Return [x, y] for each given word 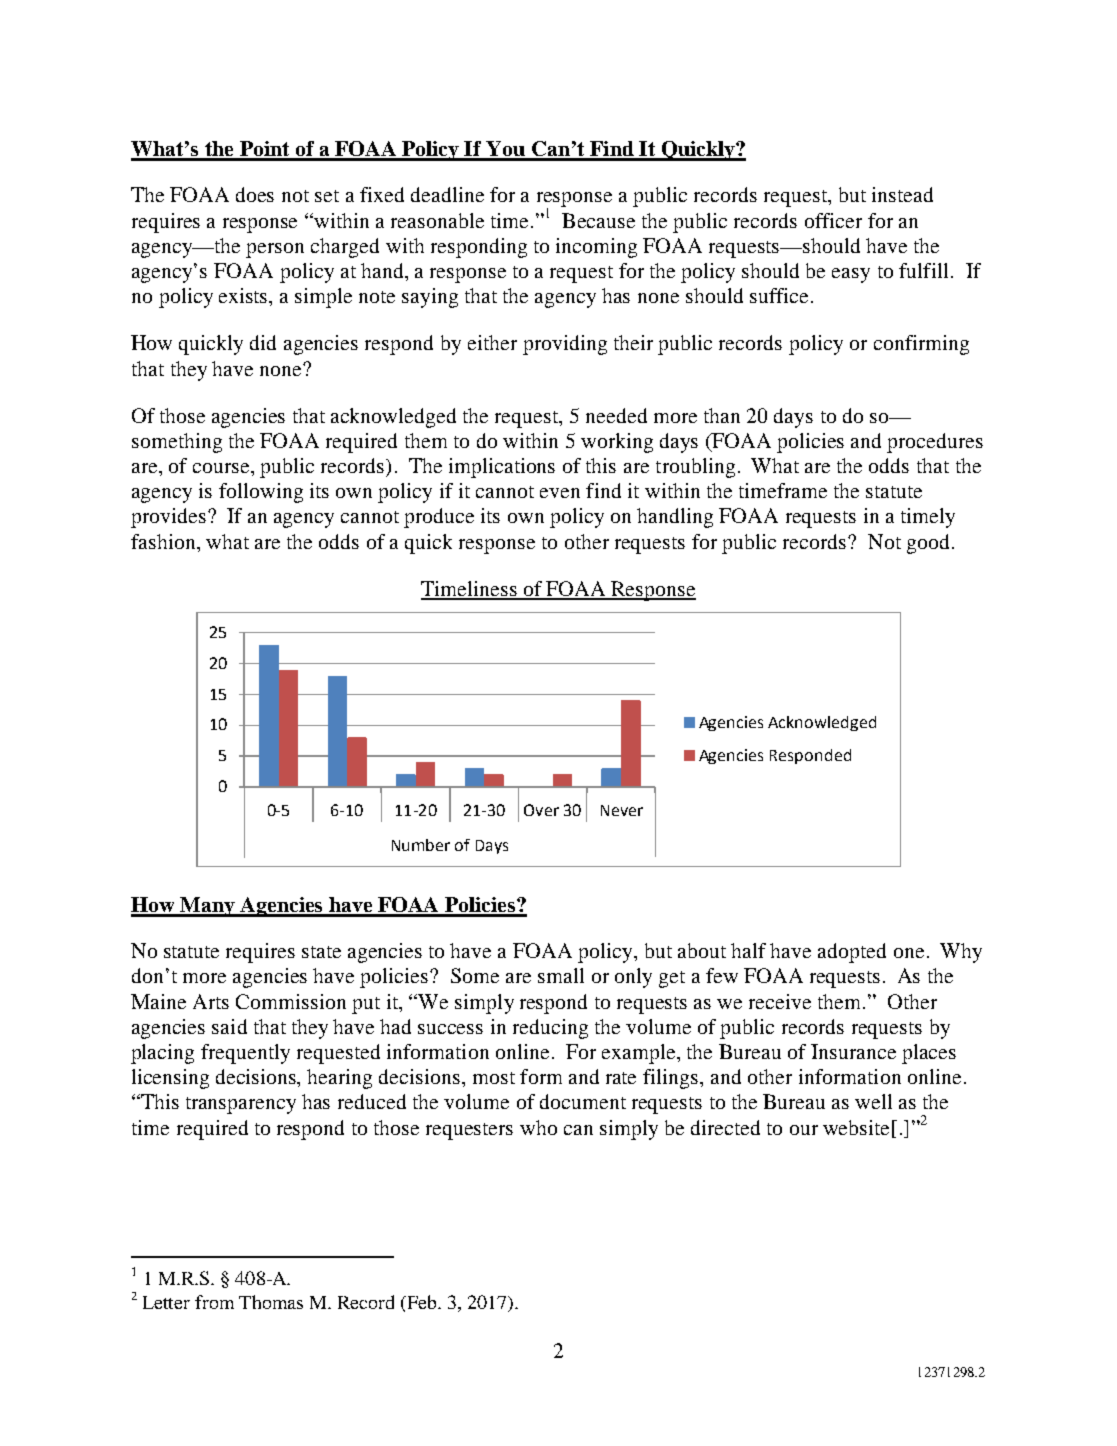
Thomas [271, 1302]
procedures [935, 443]
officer [833, 220]
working [617, 443]
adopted [852, 953]
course [222, 468]
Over [541, 810]
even [560, 493]
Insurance [853, 1051]
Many [208, 907]
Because [598, 220]
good [930, 544]
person [275, 250]
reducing [550, 1029]
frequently [245, 1054]
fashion [164, 541]
